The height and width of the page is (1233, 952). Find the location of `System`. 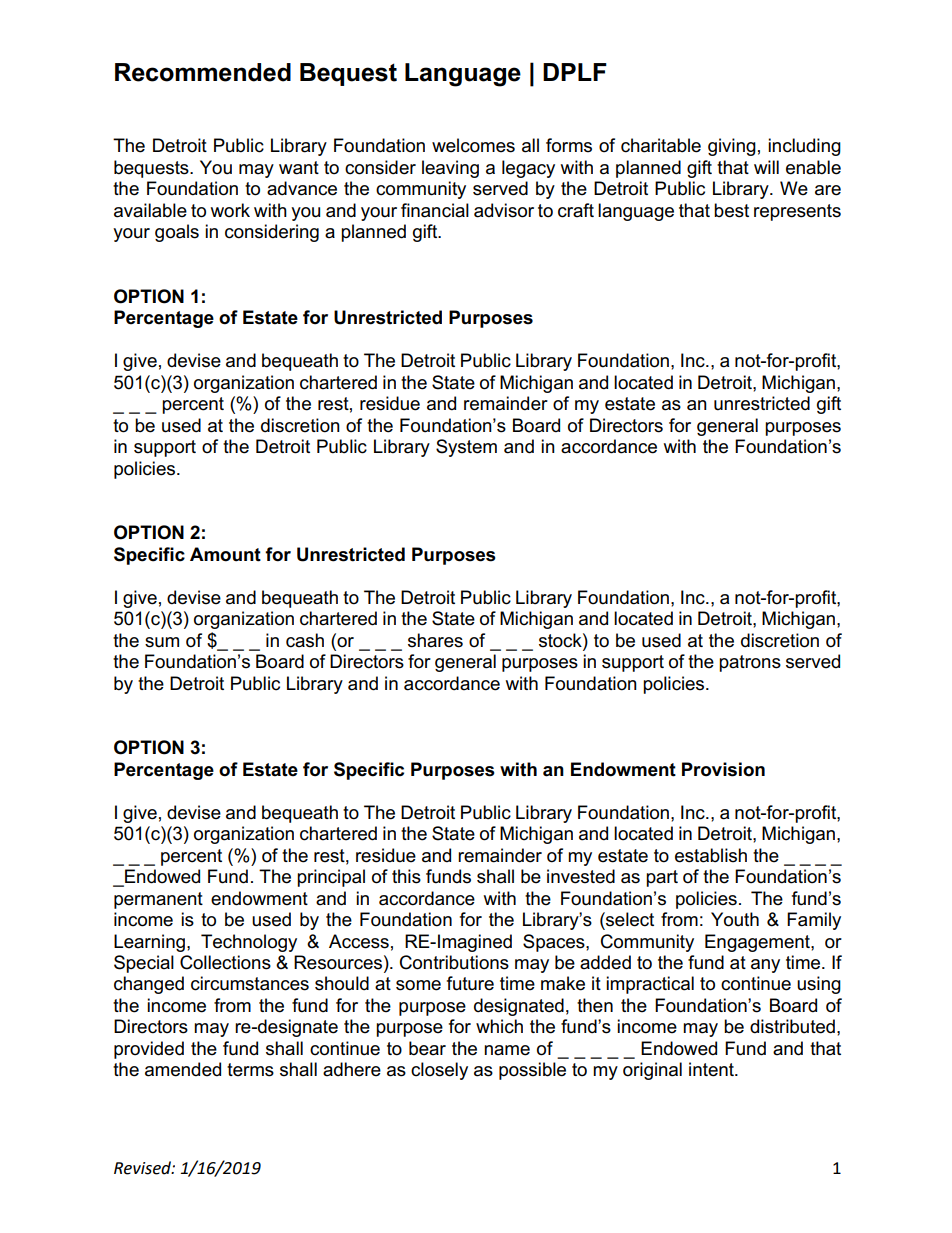

System is located at coordinates (466, 448).
